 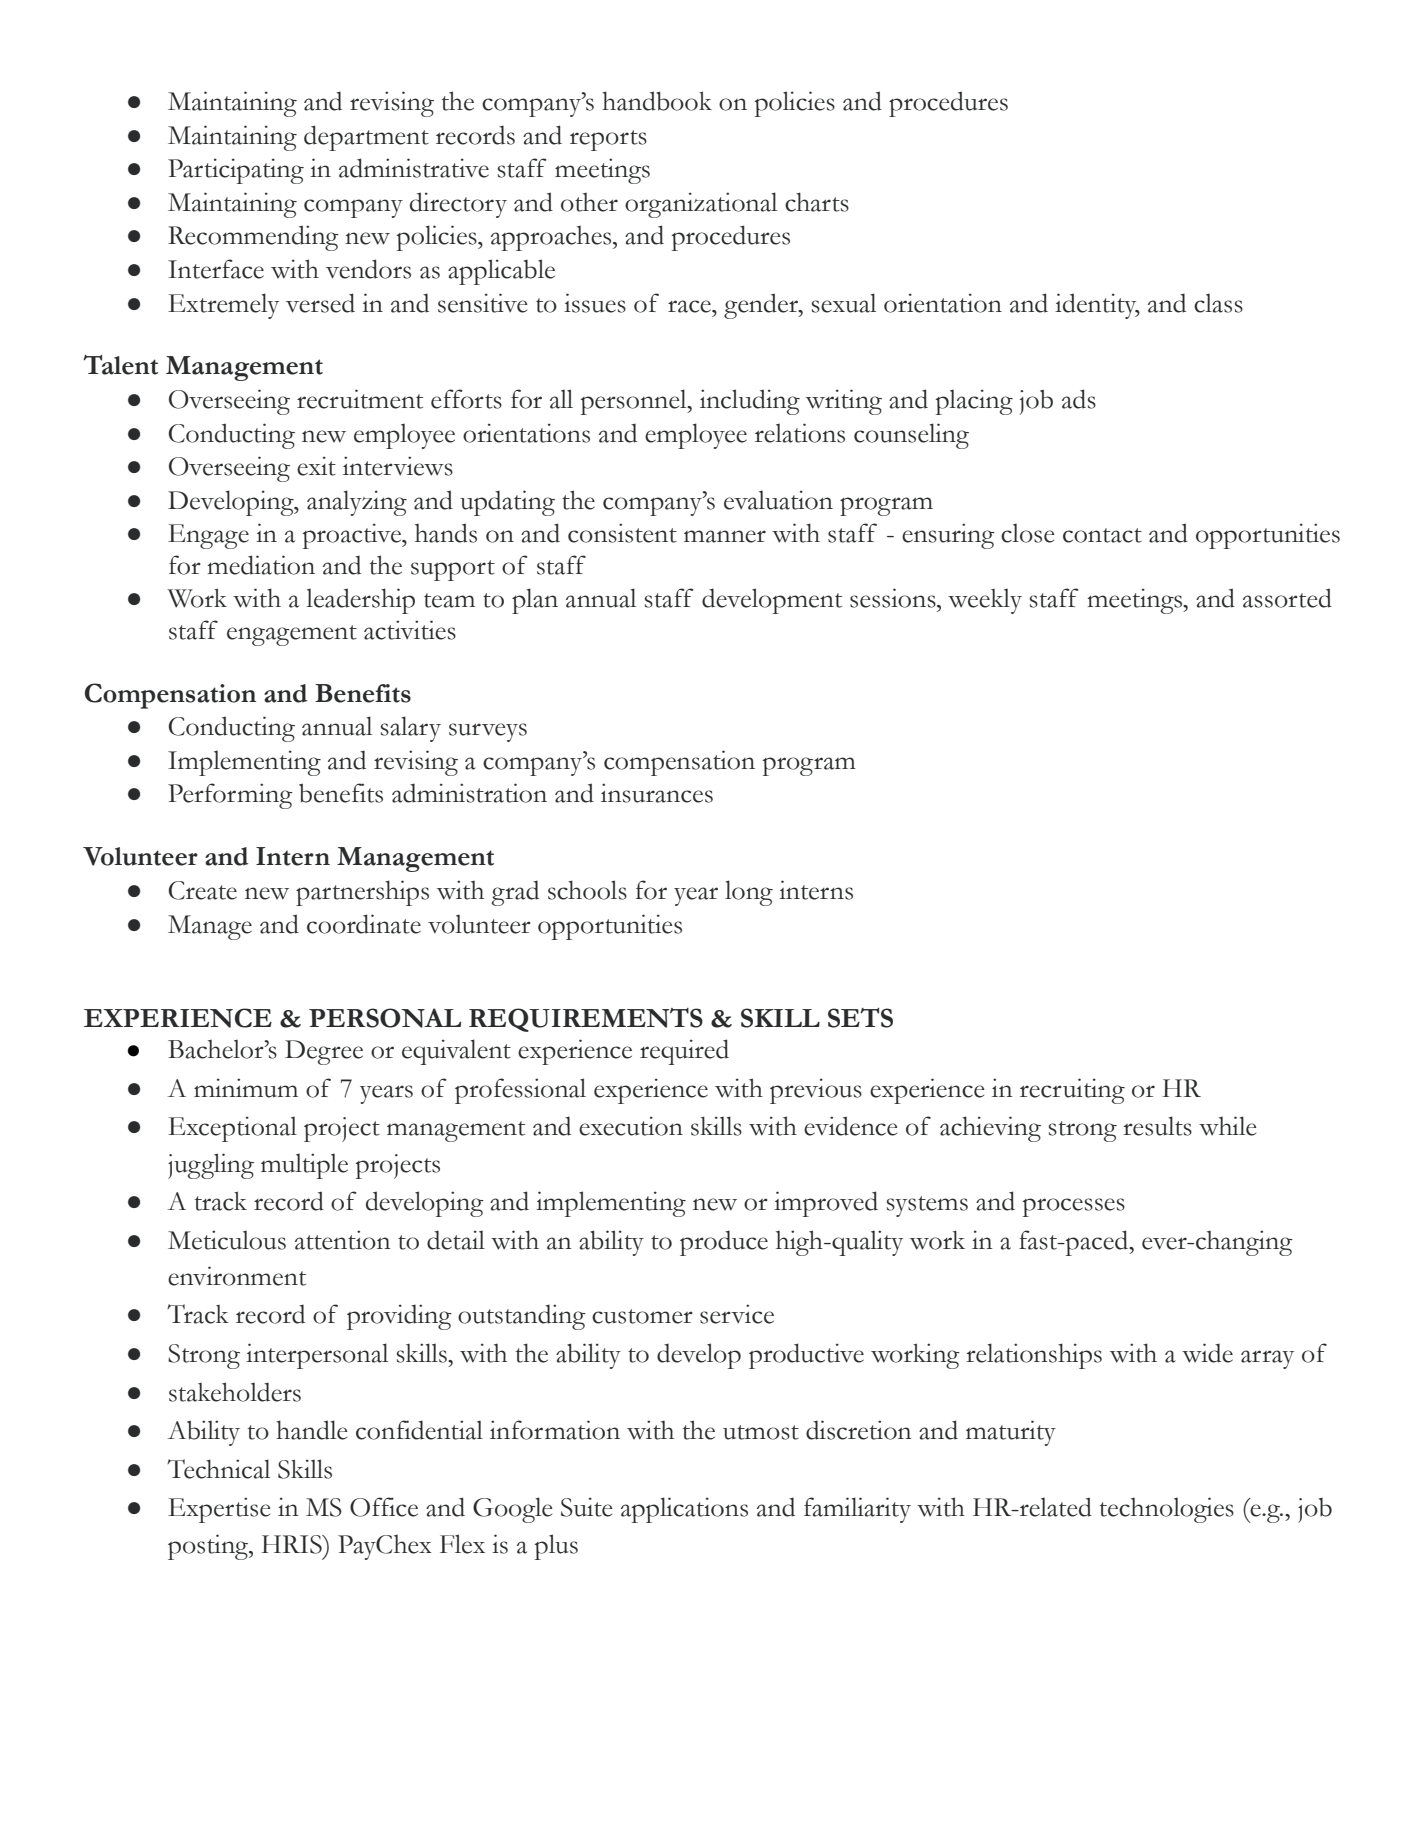 What do you see at coordinates (236, 171) in the screenshot?
I see `Participating` at bounding box center [236, 171].
